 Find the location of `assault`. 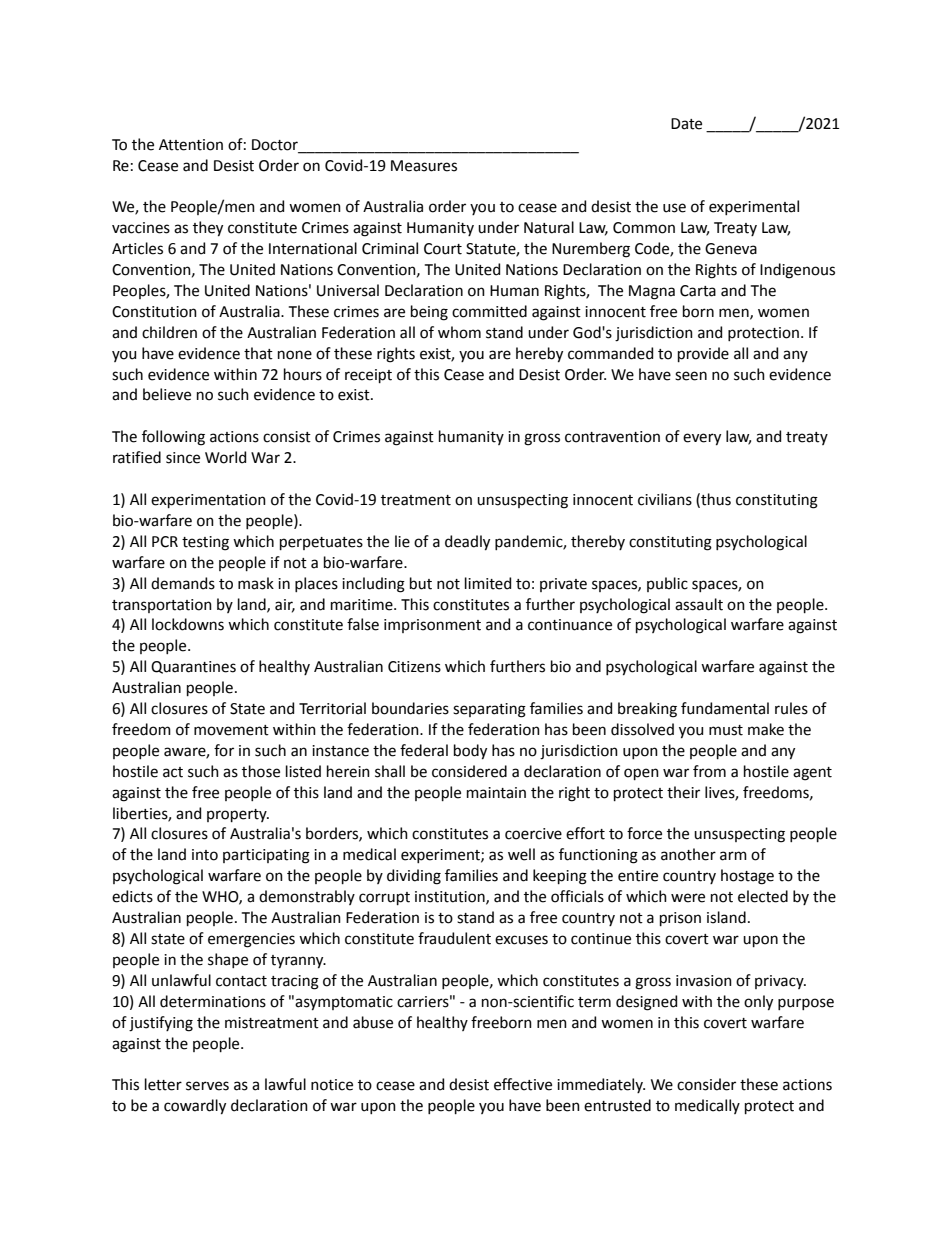

assault is located at coordinates (699, 604).
